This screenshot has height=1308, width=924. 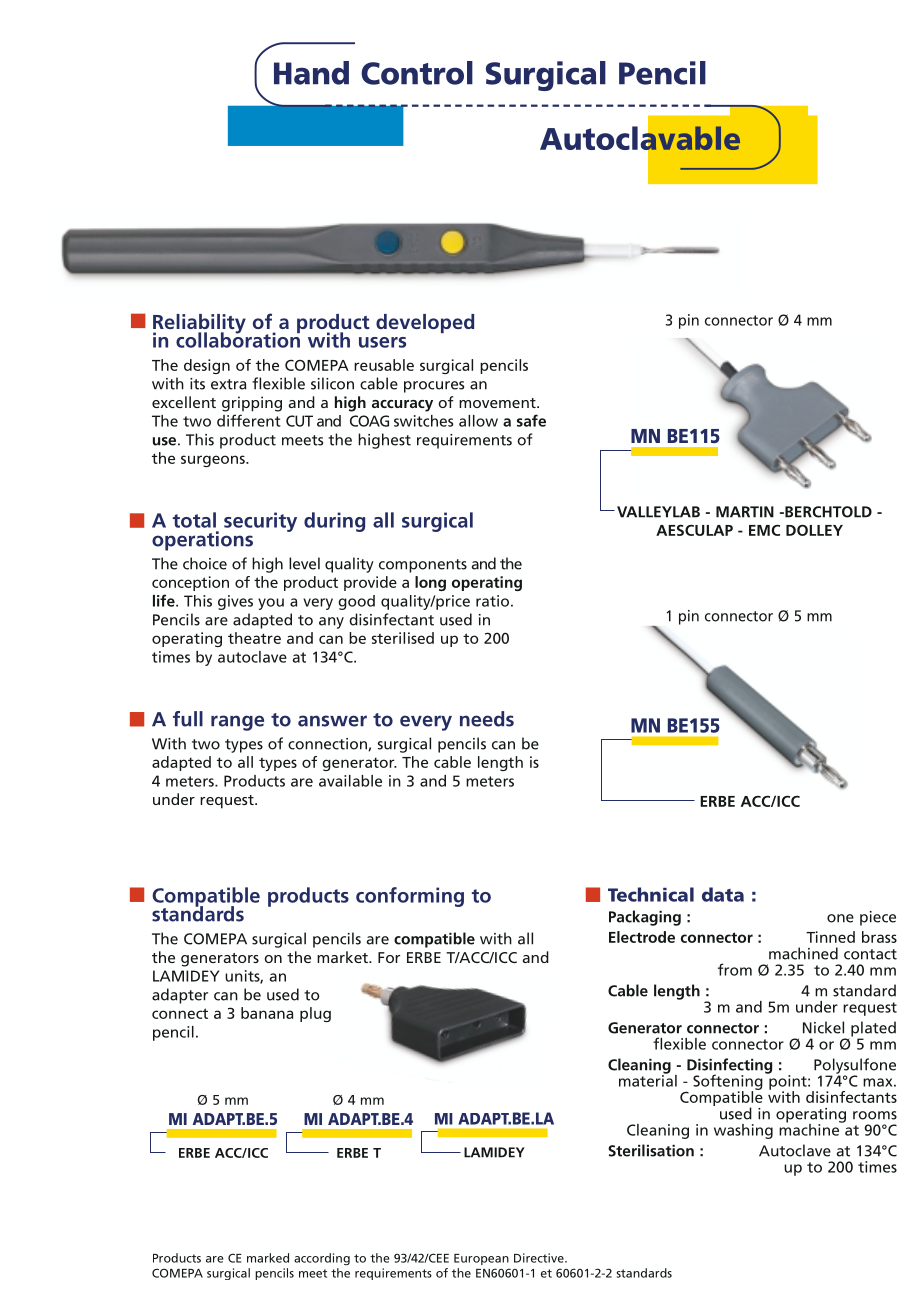 What do you see at coordinates (417, 73) in the screenshot?
I see `Control` at bounding box center [417, 73].
